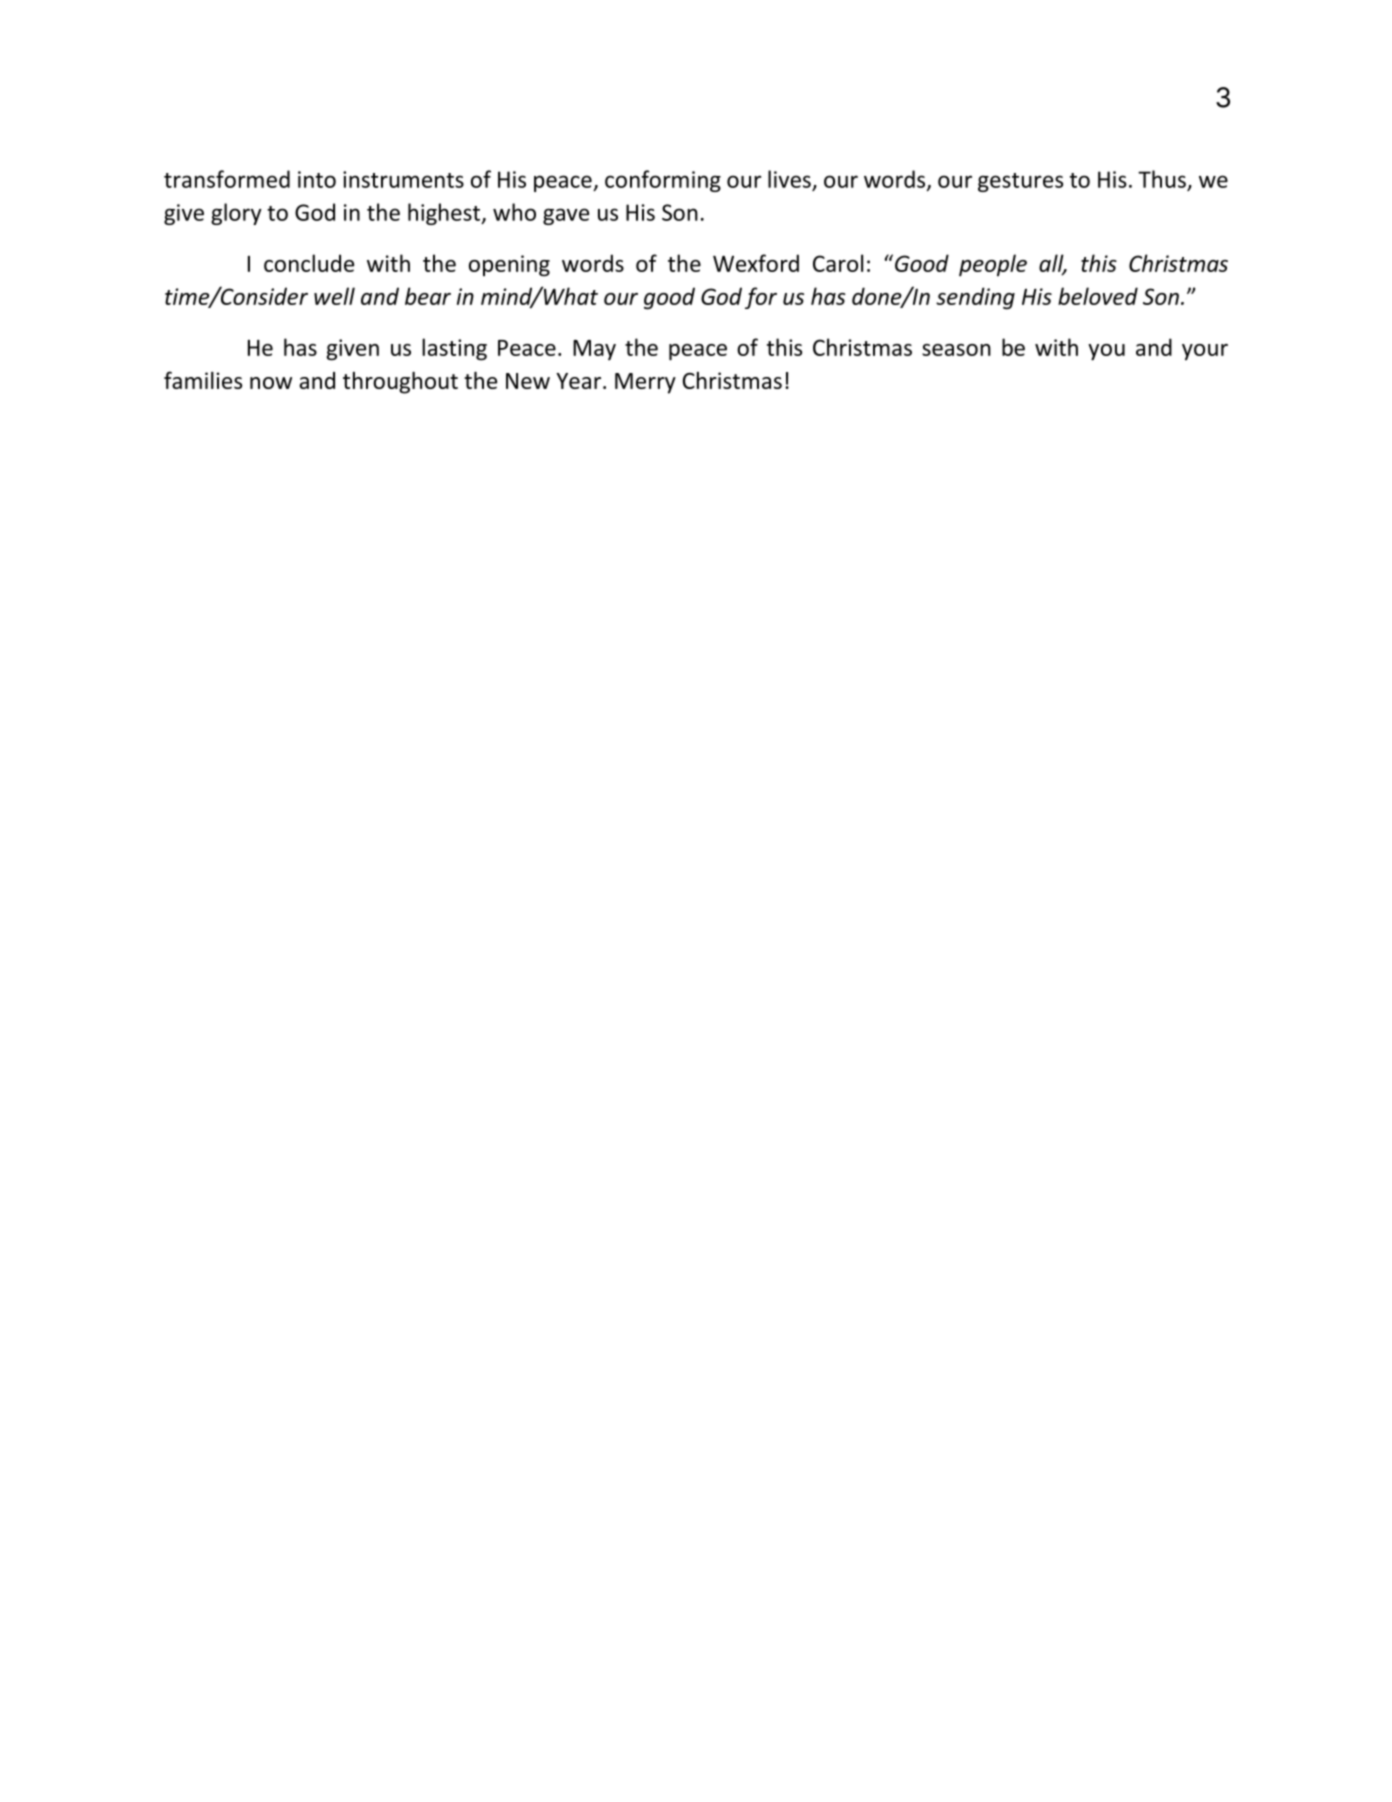 This screenshot has height=1802, width=1392. I want to click on lasting, so click(454, 349).
